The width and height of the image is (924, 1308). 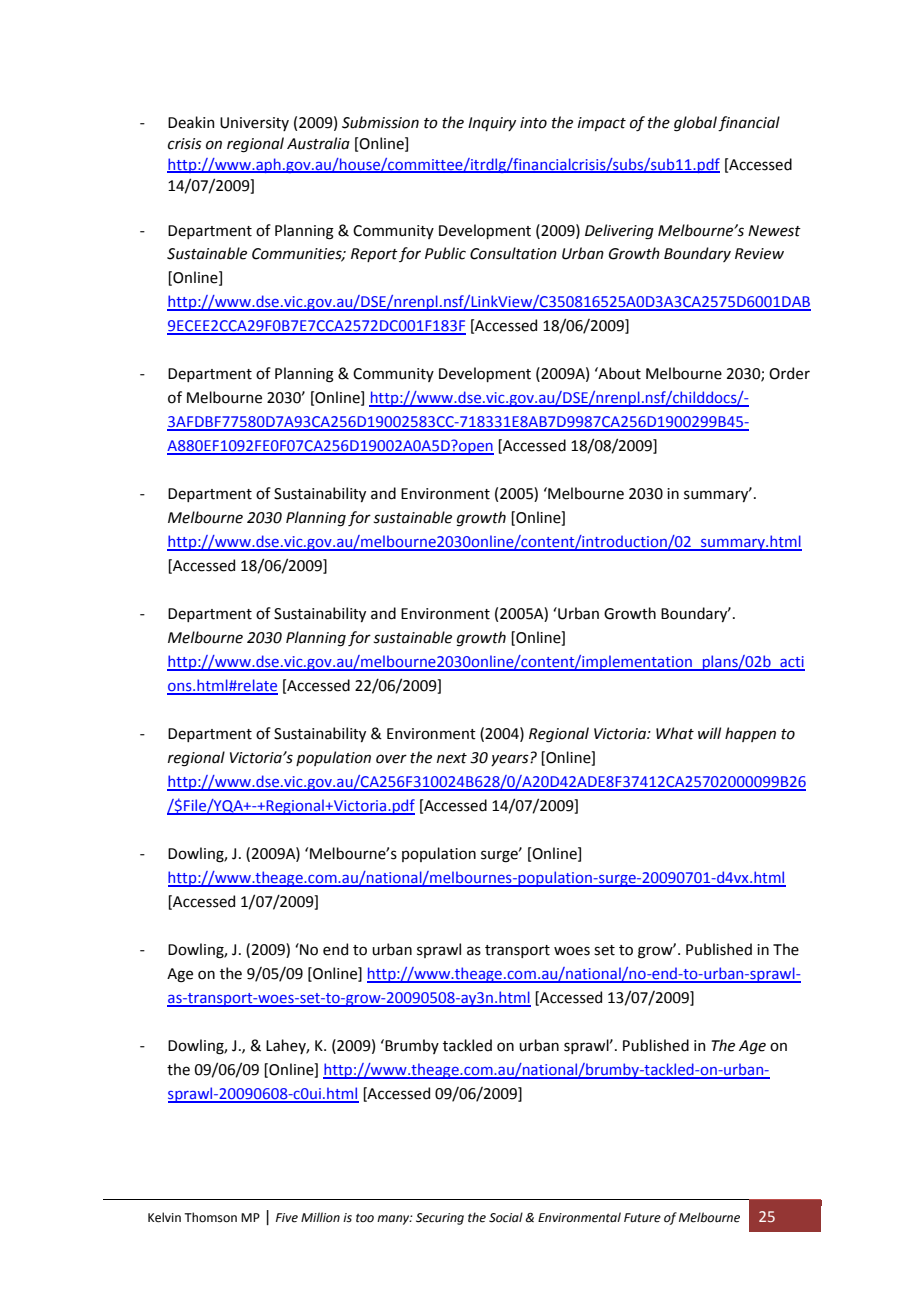 I want to click on University, so click(x=254, y=124).
